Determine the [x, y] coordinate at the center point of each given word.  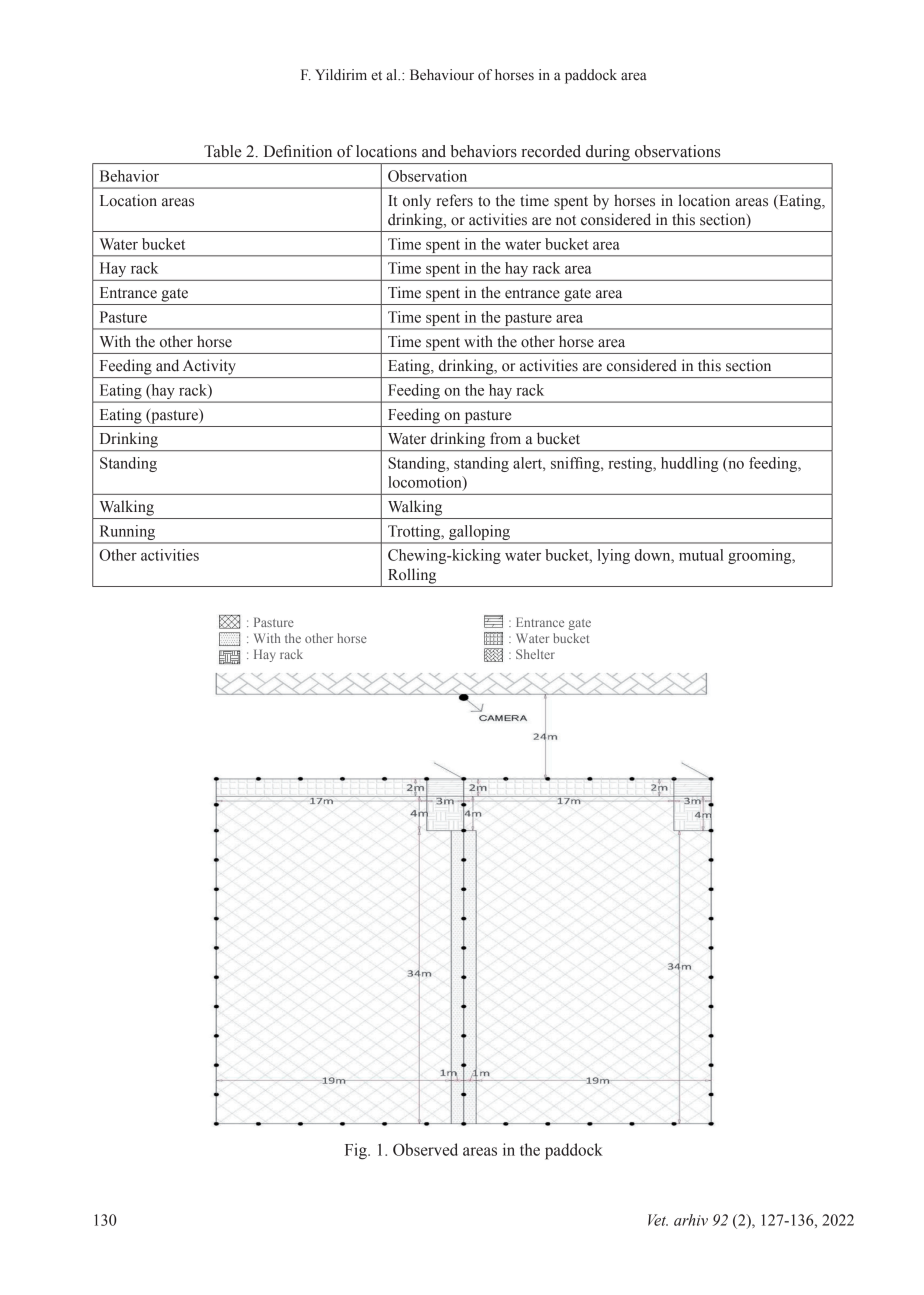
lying [614, 556]
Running [128, 532]
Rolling [412, 576]
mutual [701, 555]
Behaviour [442, 75]
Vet [658, 1220]
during [608, 153]
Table [223, 151]
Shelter [535, 654]
